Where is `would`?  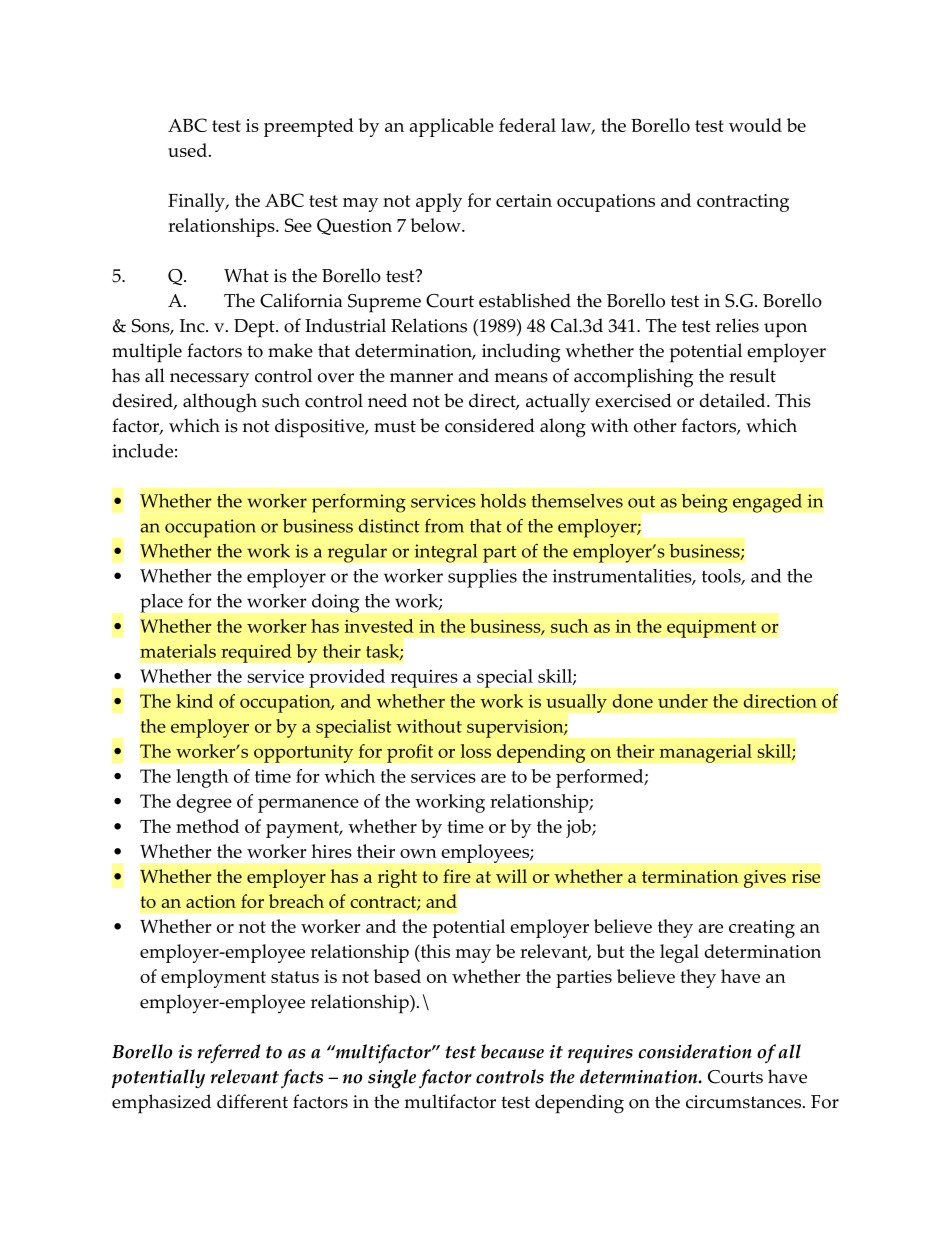 would is located at coordinates (755, 125).
